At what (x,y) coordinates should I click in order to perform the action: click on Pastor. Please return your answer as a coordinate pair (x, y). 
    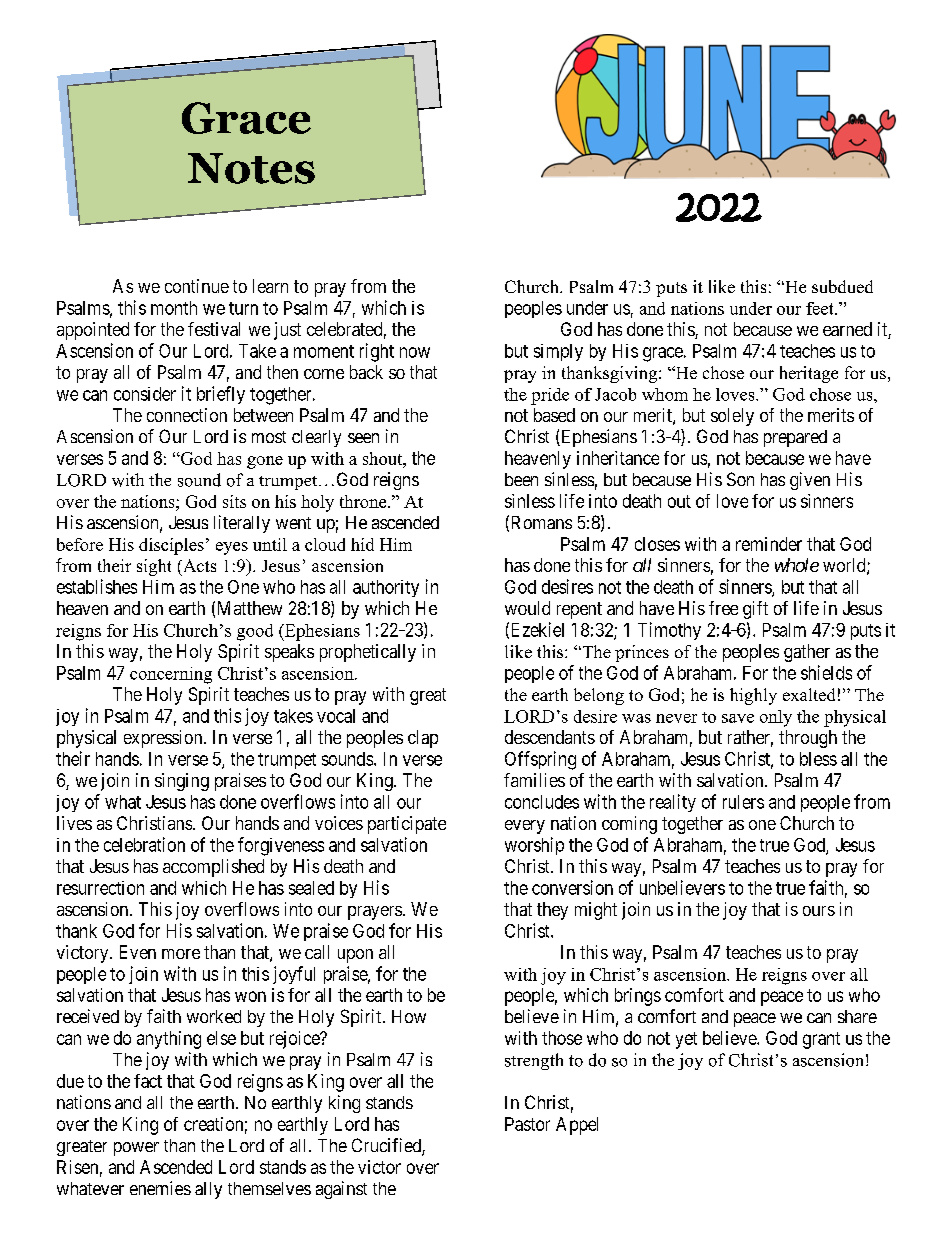
    Looking at the image, I should click on (527, 1124).
